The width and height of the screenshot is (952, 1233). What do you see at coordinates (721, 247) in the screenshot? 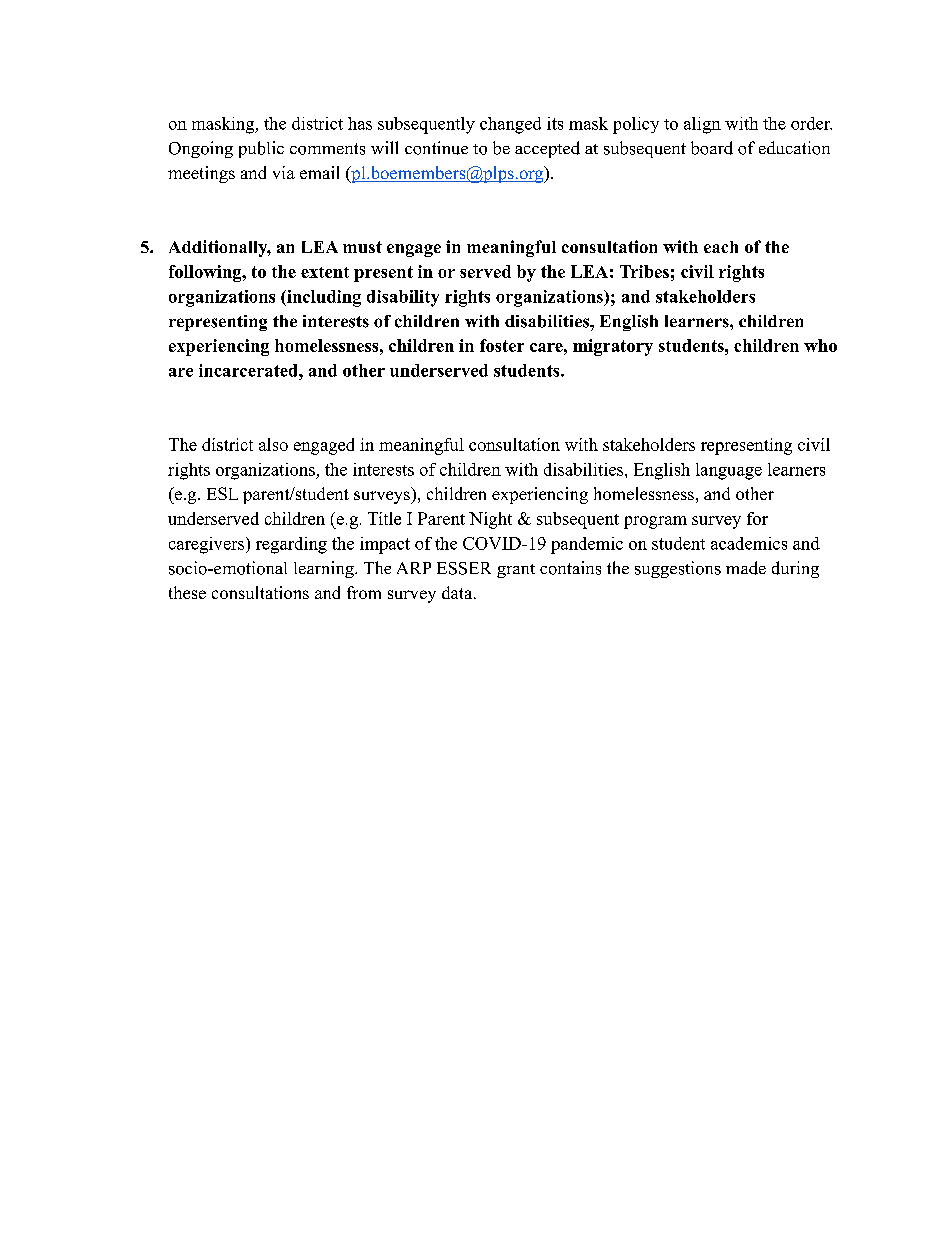
I see `each` at bounding box center [721, 247].
